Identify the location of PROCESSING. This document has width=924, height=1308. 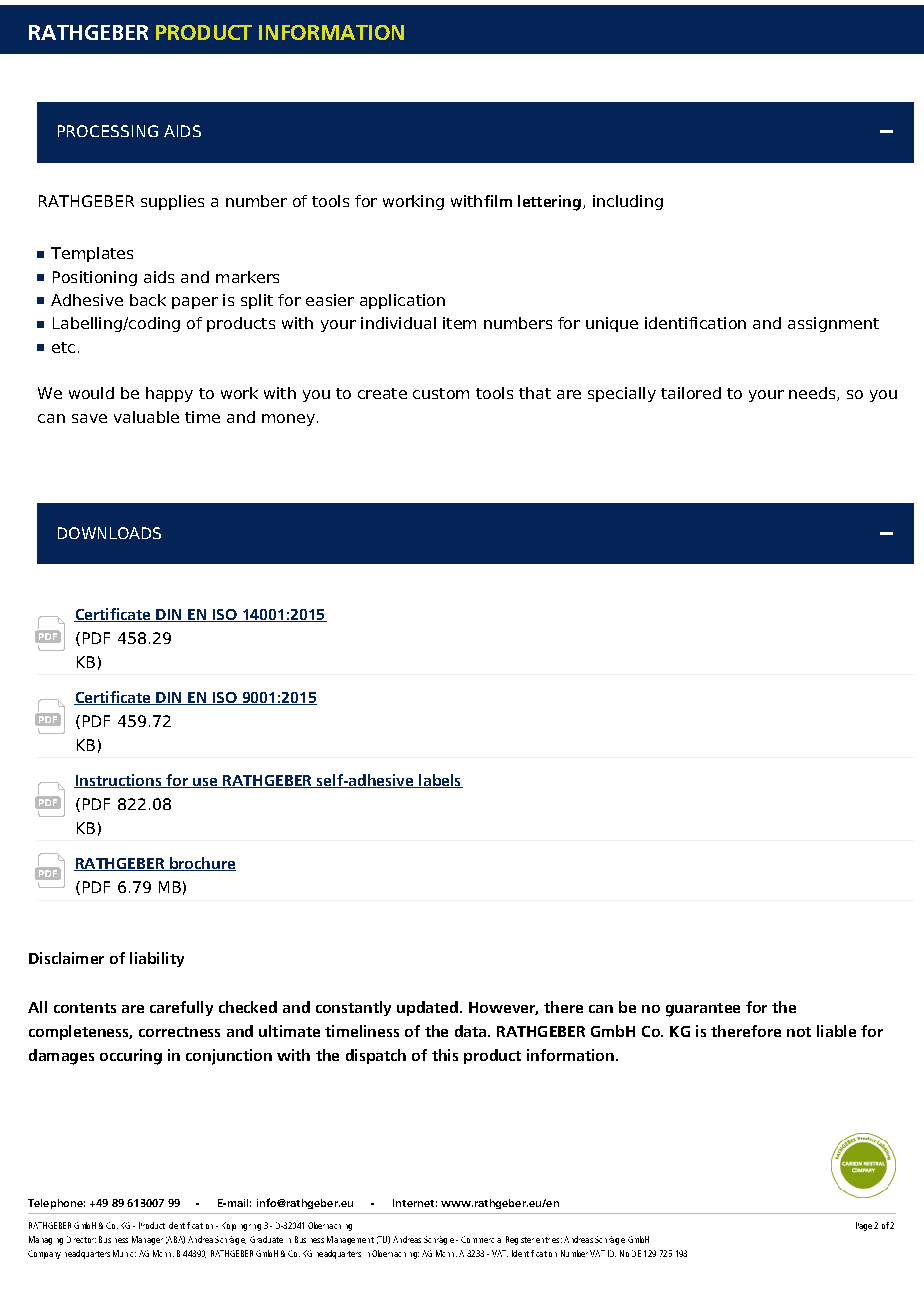
(108, 131).
